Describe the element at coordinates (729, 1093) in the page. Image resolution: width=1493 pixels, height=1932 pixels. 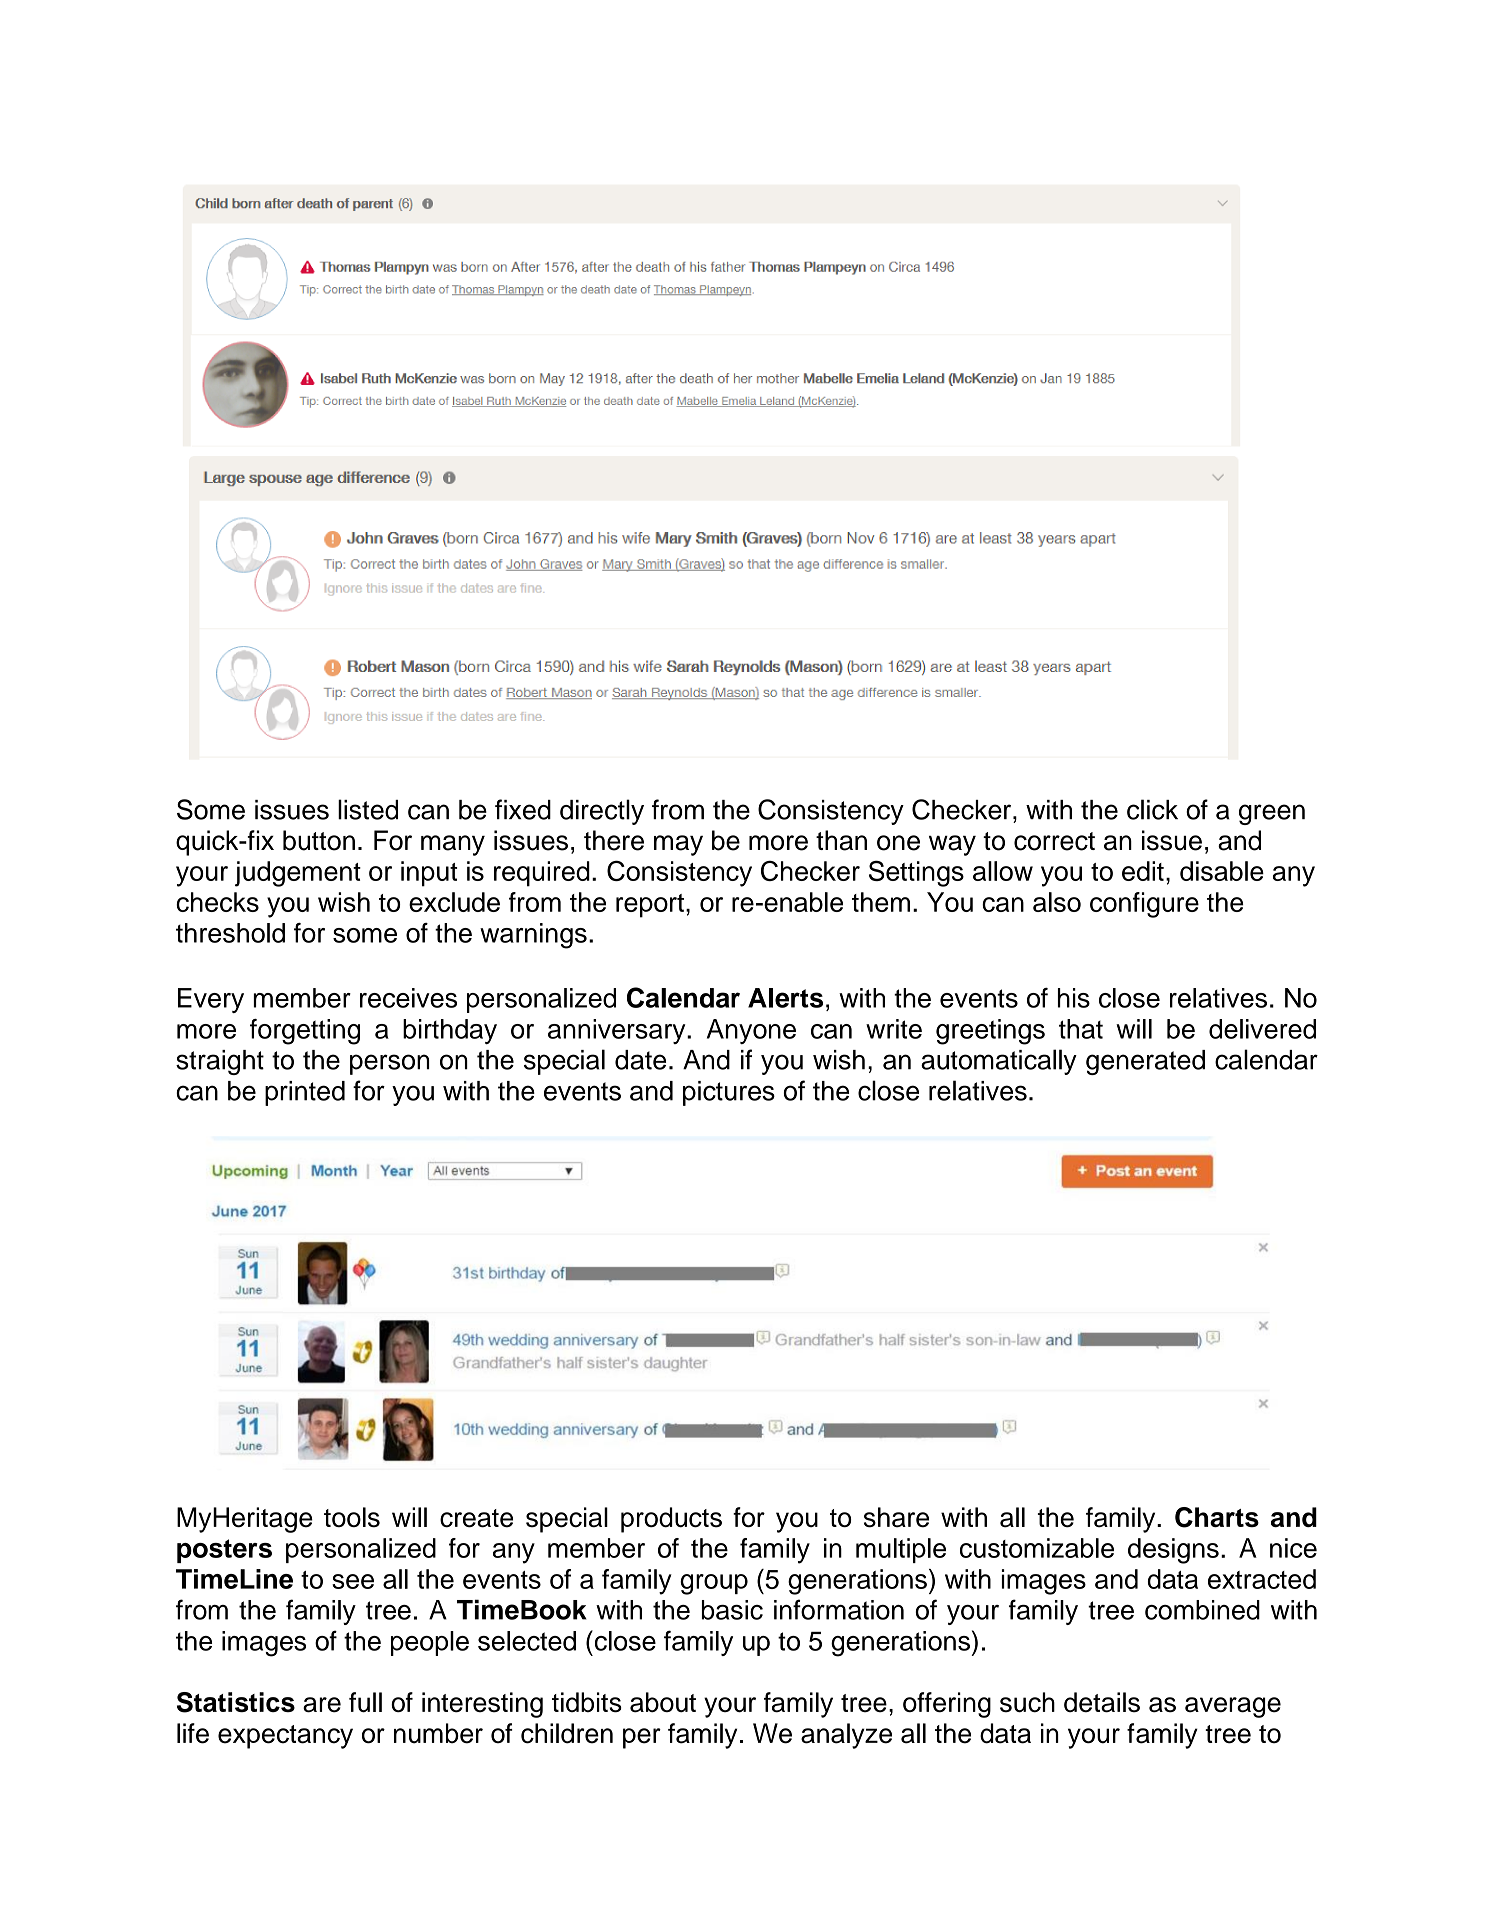
I see `pictures` at that location.
